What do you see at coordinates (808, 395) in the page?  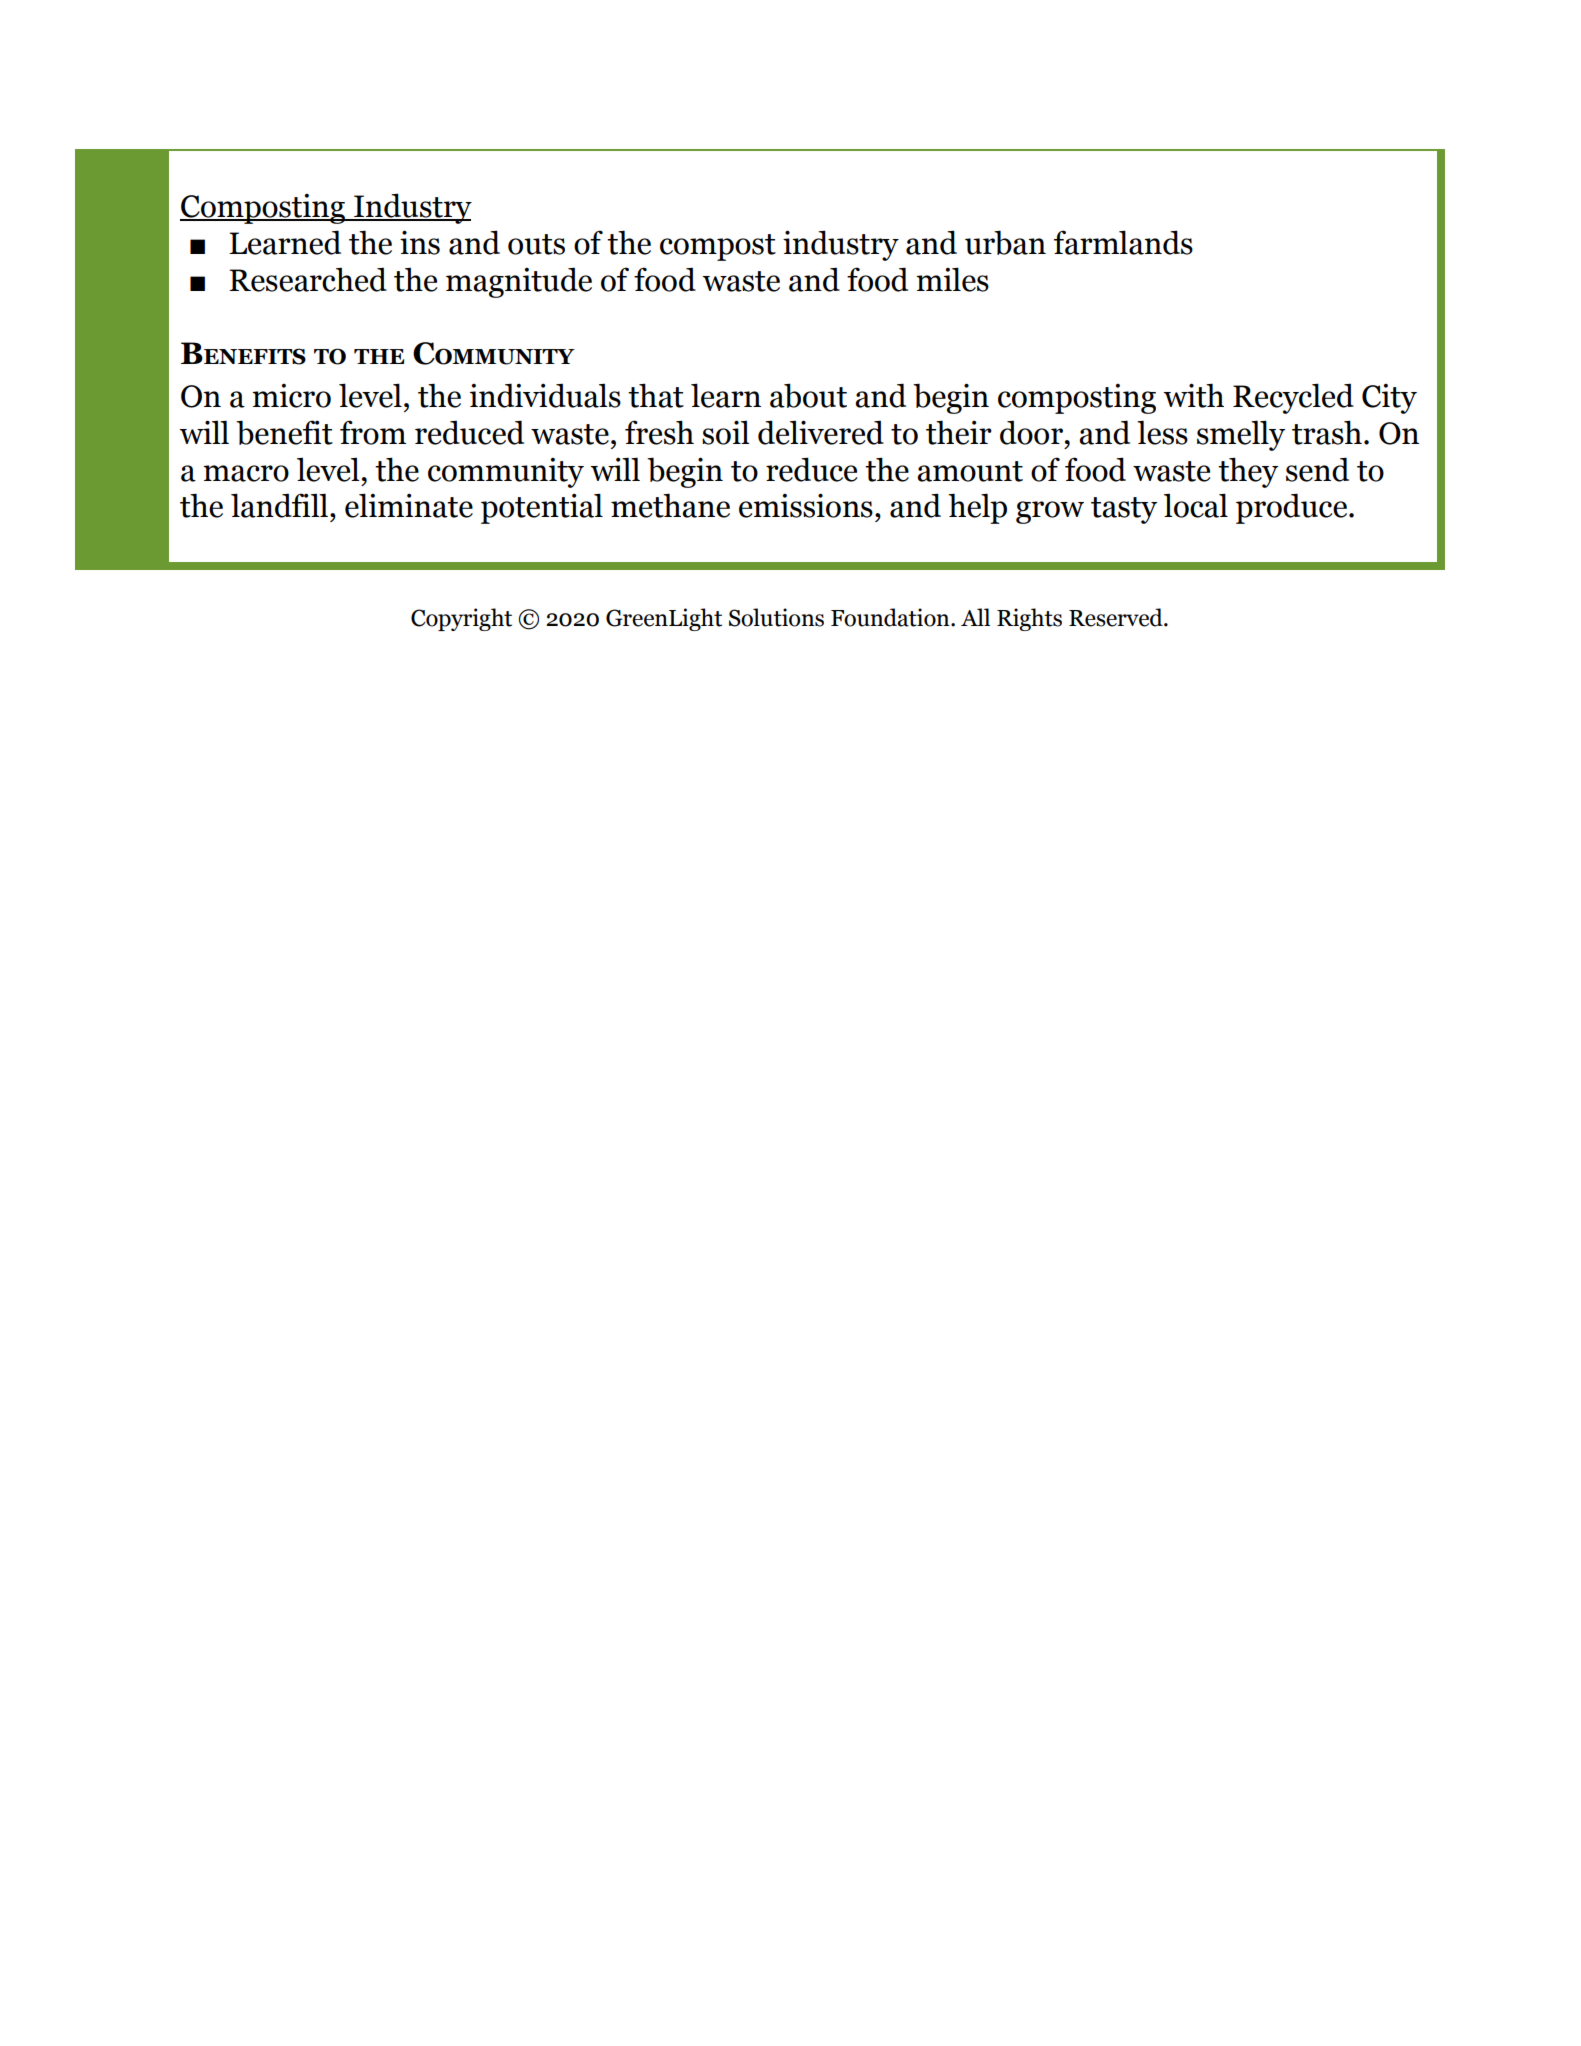 I see `about` at bounding box center [808, 395].
